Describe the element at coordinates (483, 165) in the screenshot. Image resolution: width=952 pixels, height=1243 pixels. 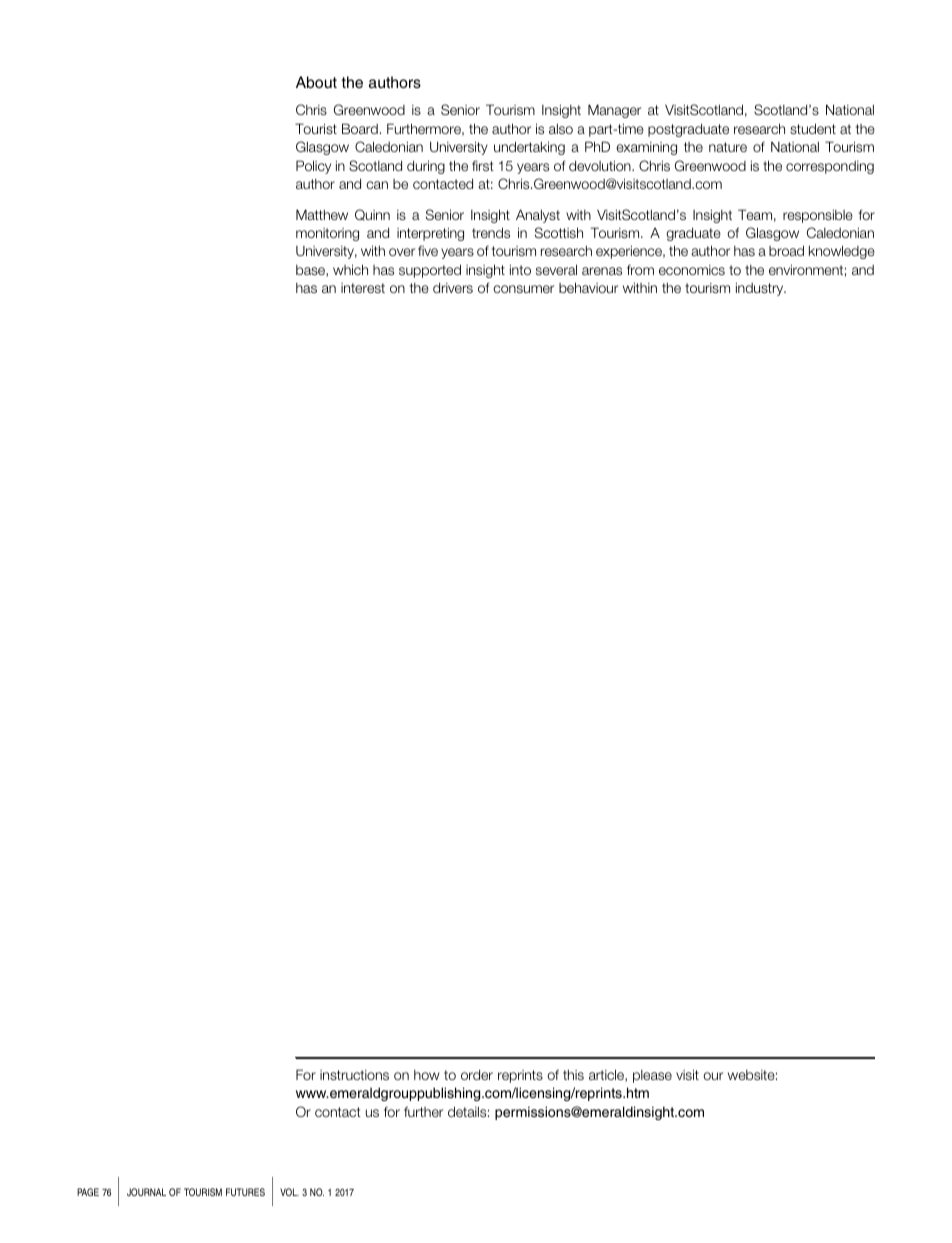
I see `first` at that location.
